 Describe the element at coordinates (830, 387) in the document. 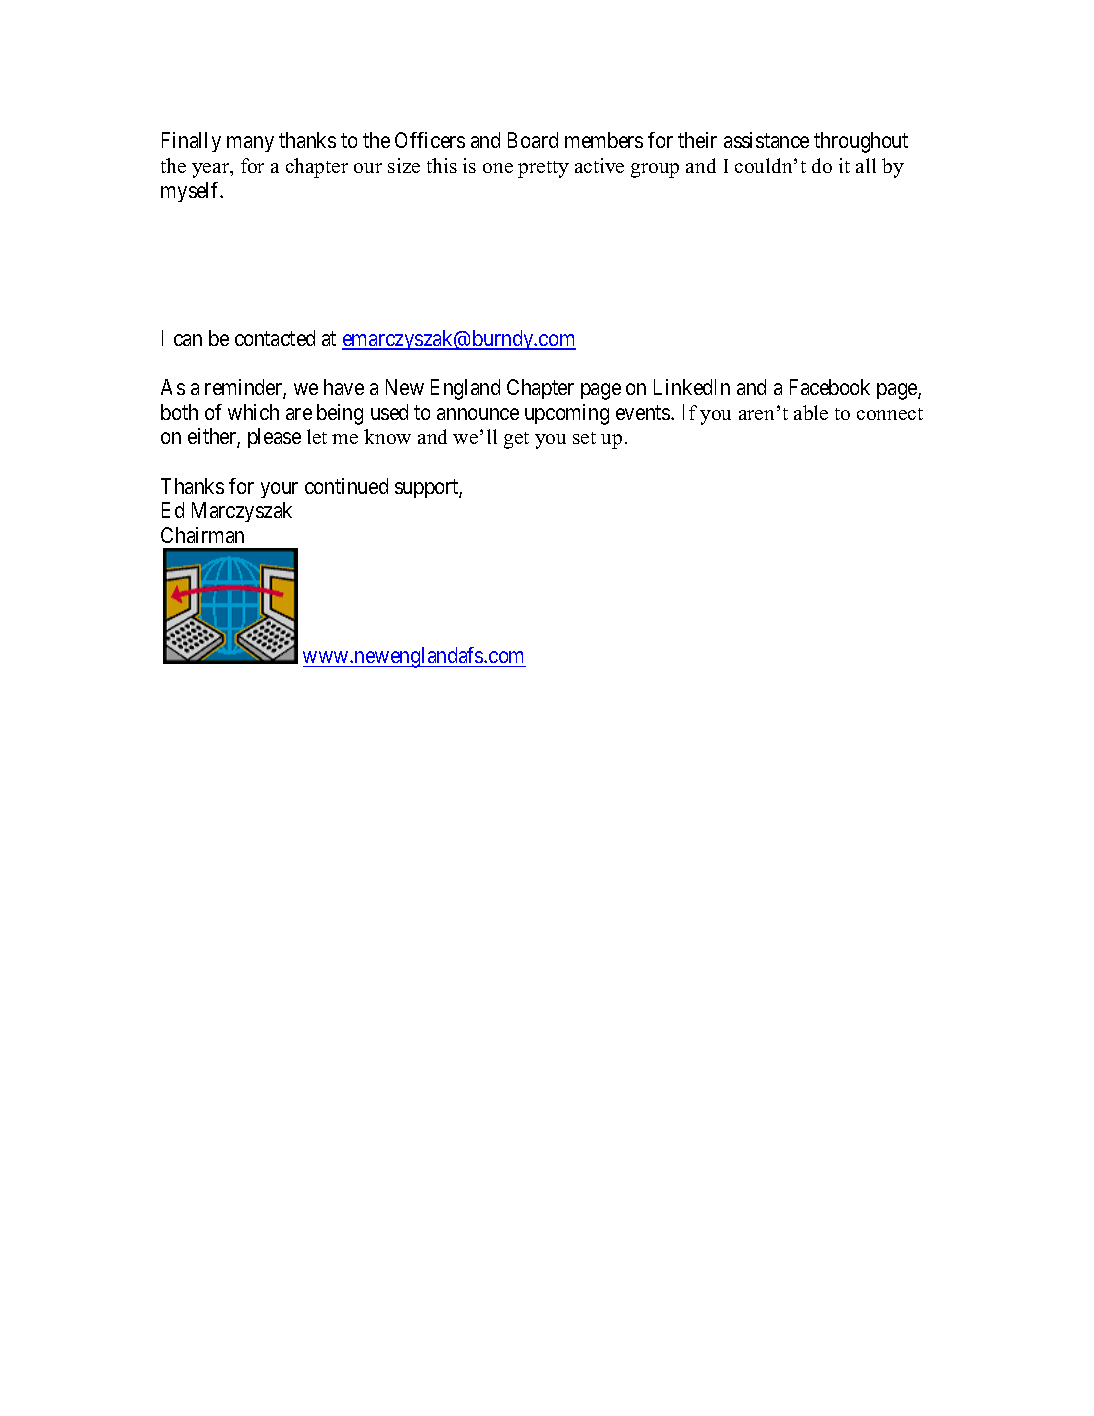

I see `Facebook` at that location.
